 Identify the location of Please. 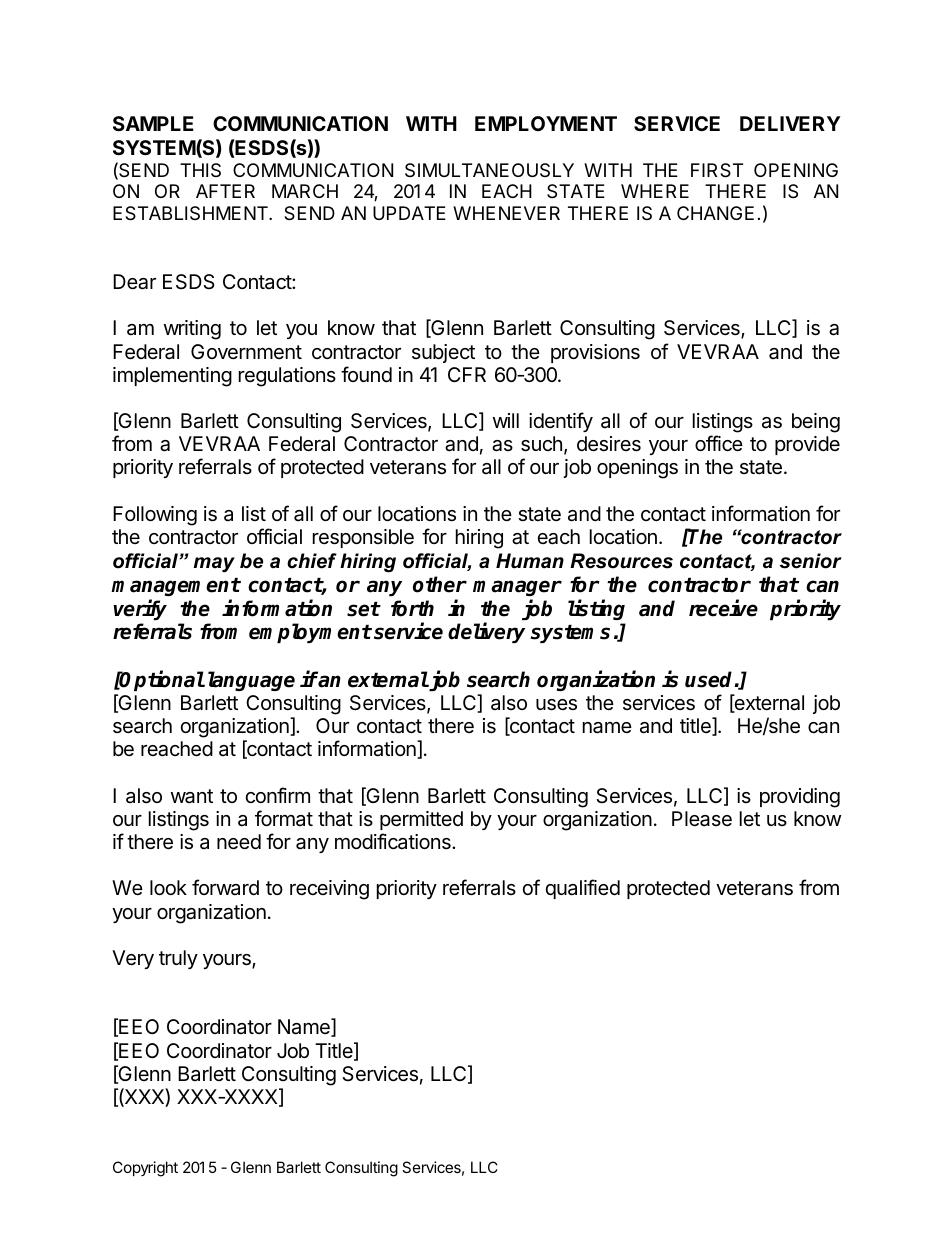
(702, 819).
